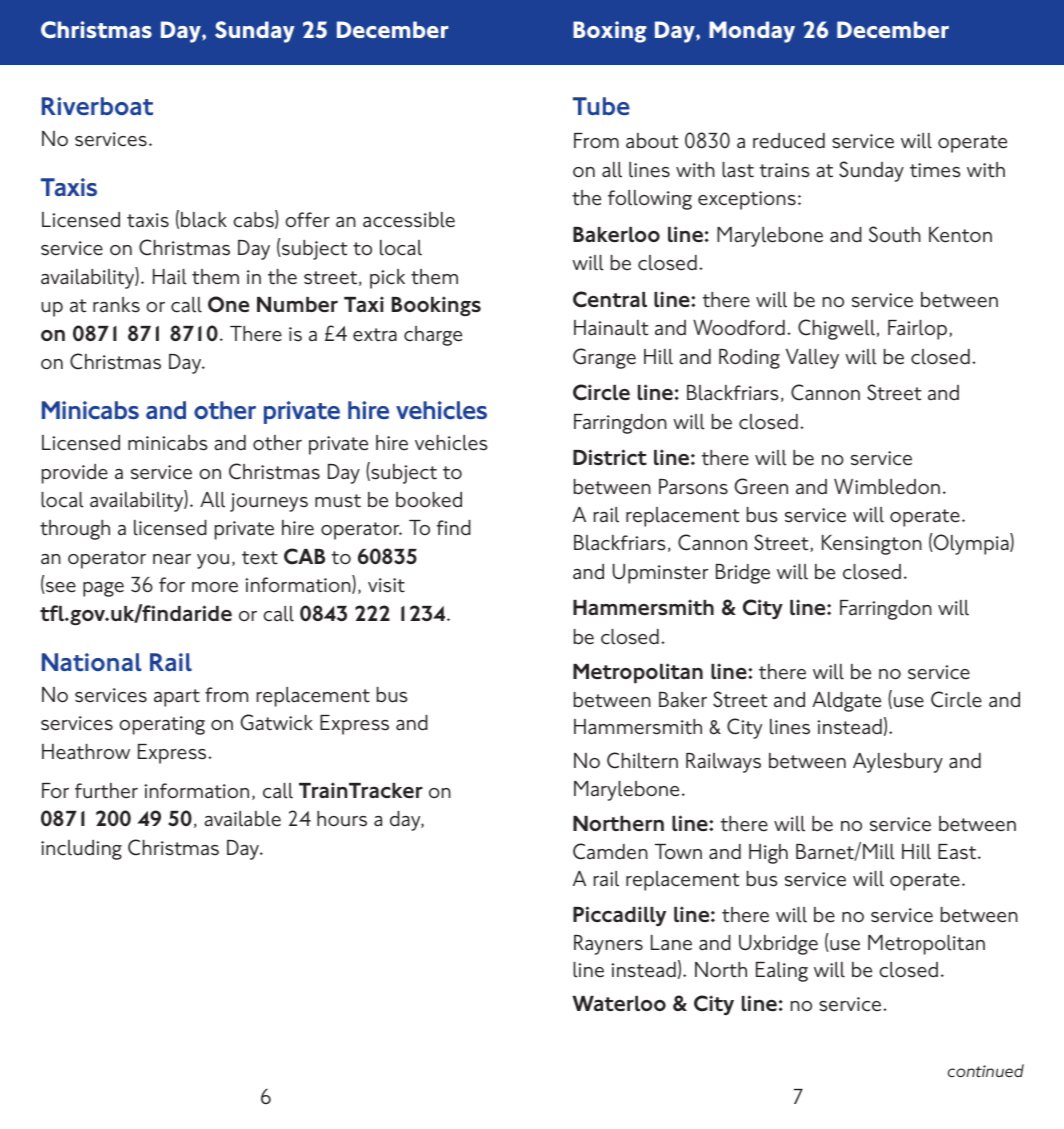  What do you see at coordinates (610, 32) in the screenshot?
I see `Boxing` at bounding box center [610, 32].
